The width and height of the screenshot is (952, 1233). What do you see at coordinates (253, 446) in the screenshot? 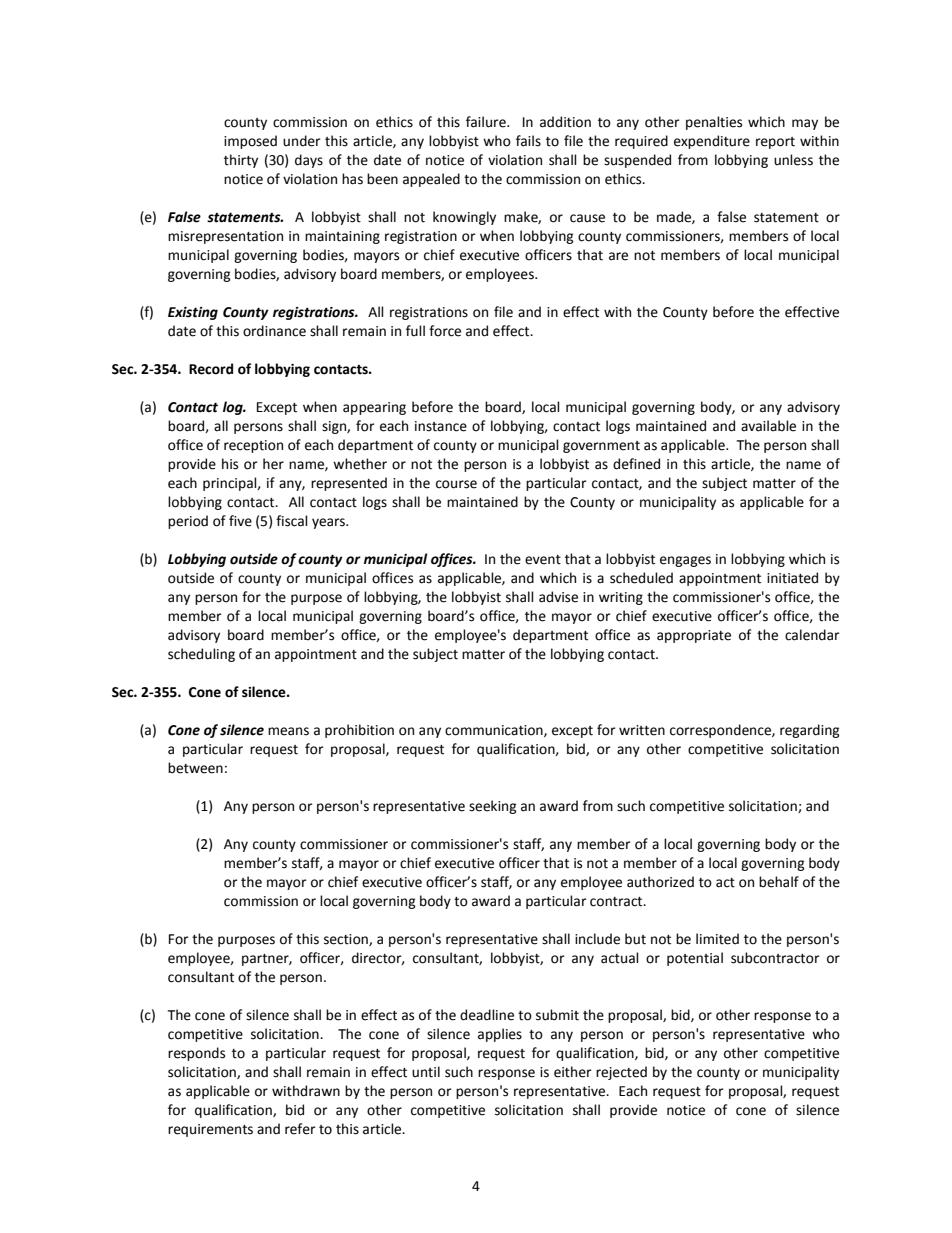
I see `reception` at bounding box center [253, 446].
